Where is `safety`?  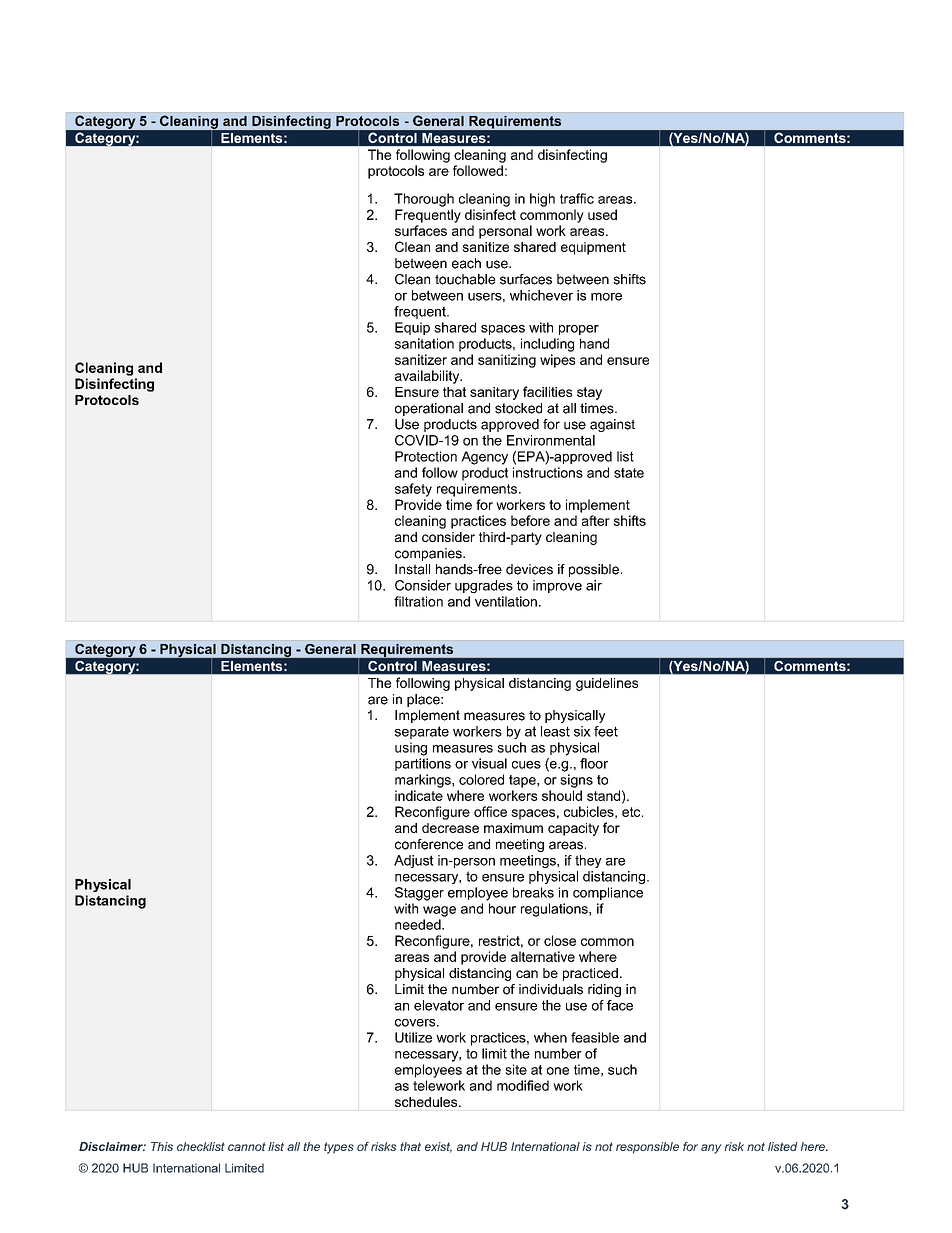
safety is located at coordinates (413, 490).
